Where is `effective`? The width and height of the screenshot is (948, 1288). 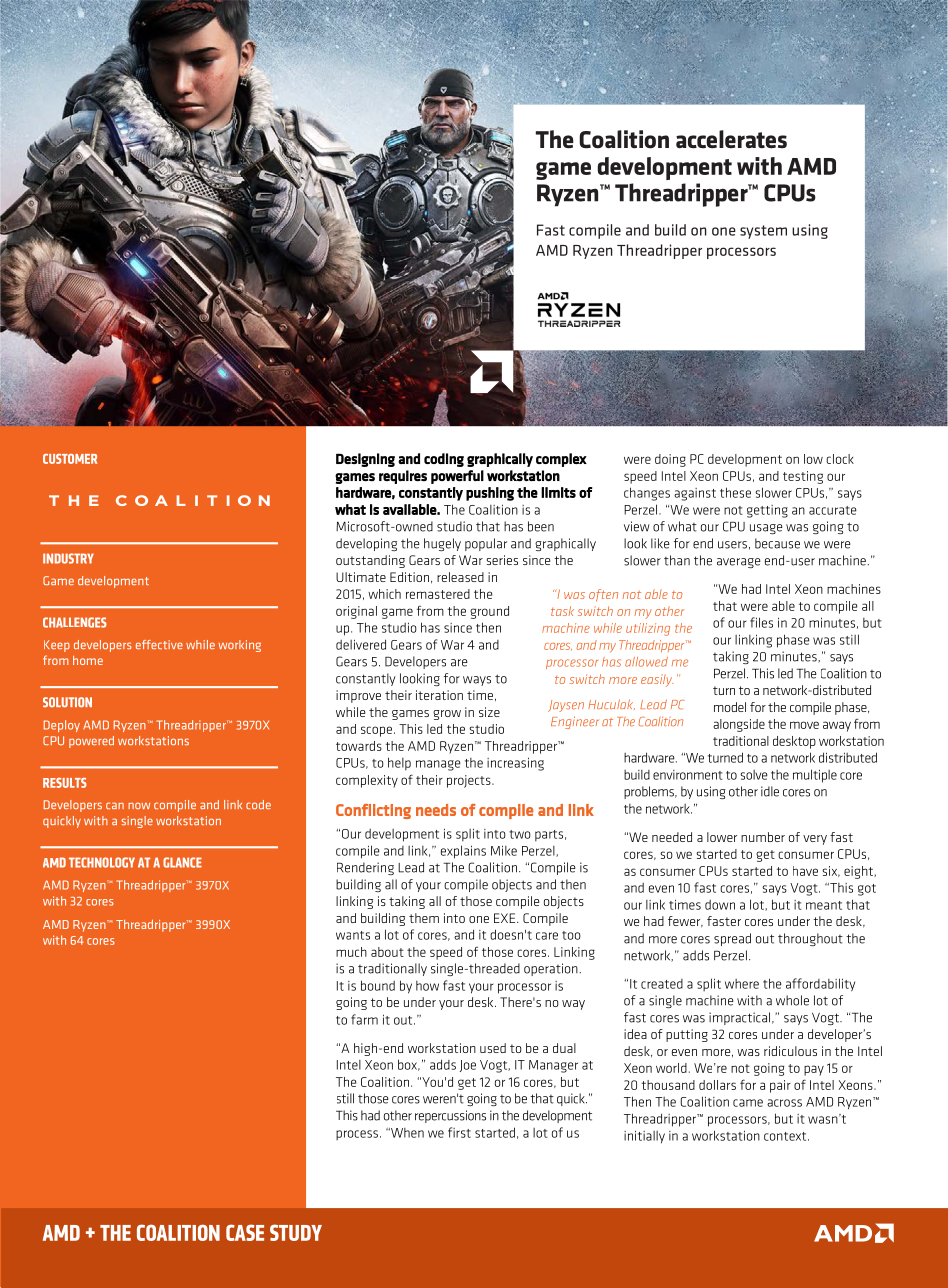
effective is located at coordinates (159, 644).
